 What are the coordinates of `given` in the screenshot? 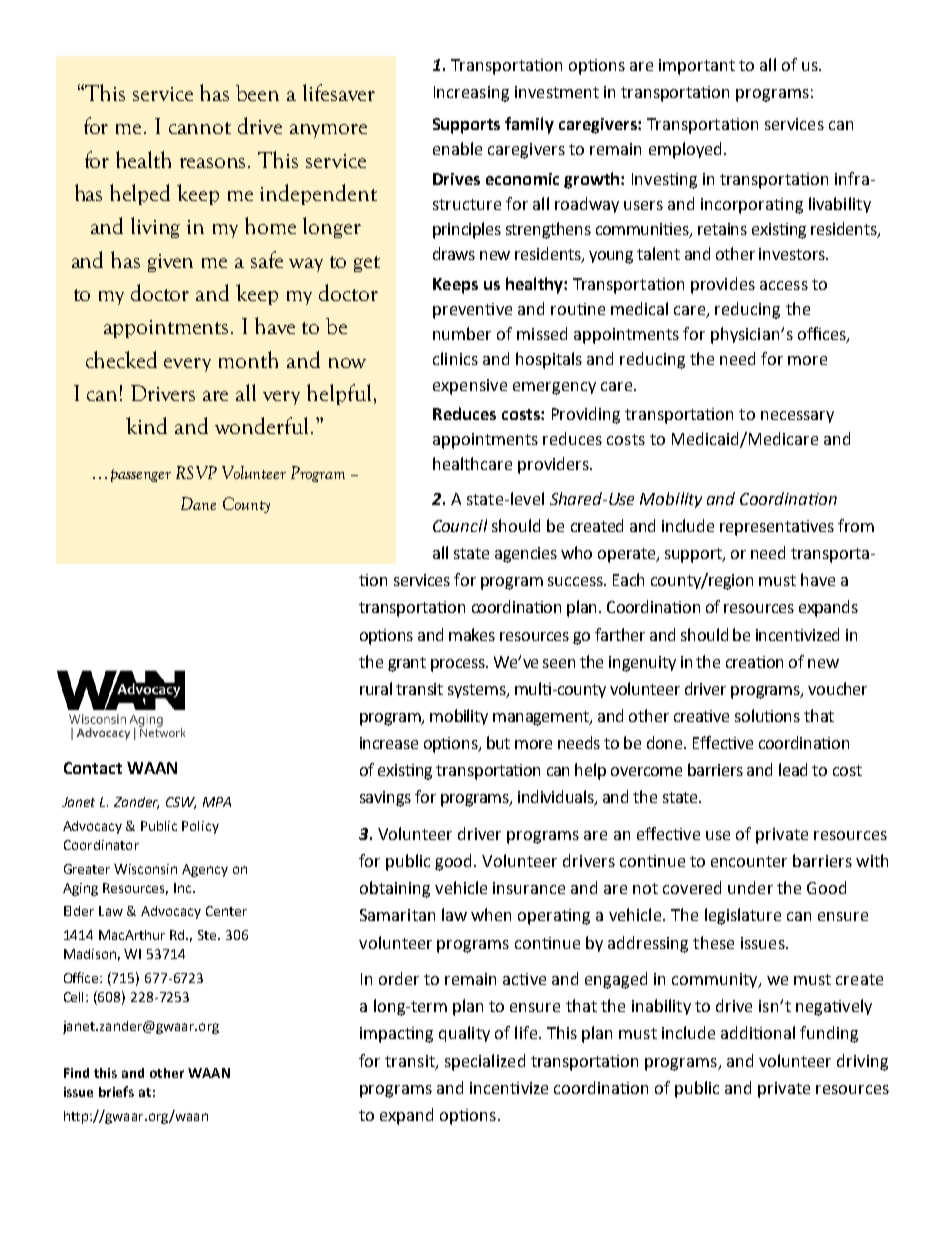 It's located at (170, 263).
